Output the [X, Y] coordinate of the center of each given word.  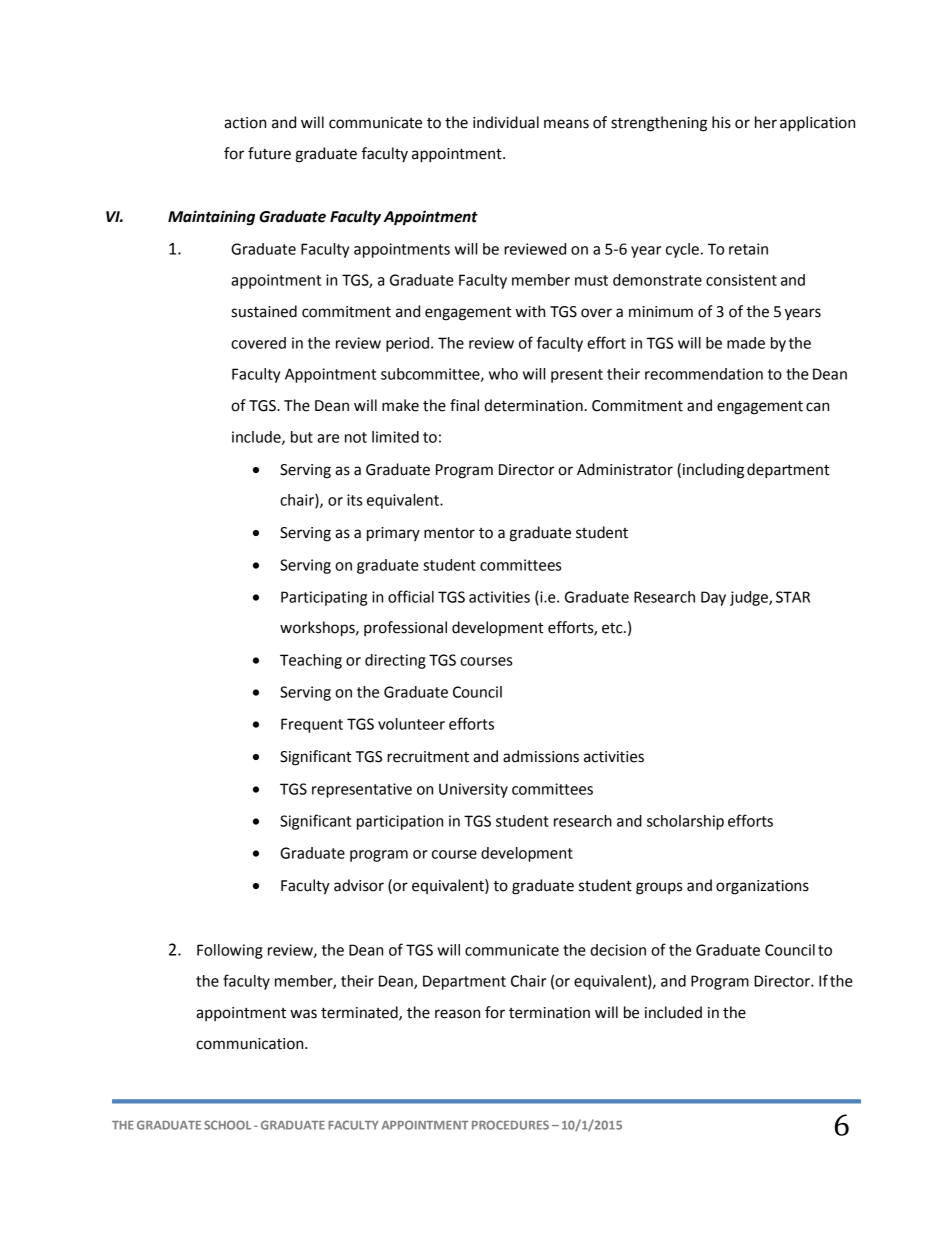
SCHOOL [227, 1125]
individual [506, 122]
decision [618, 950]
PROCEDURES [510, 1125]
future [269, 153]
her [766, 122]
